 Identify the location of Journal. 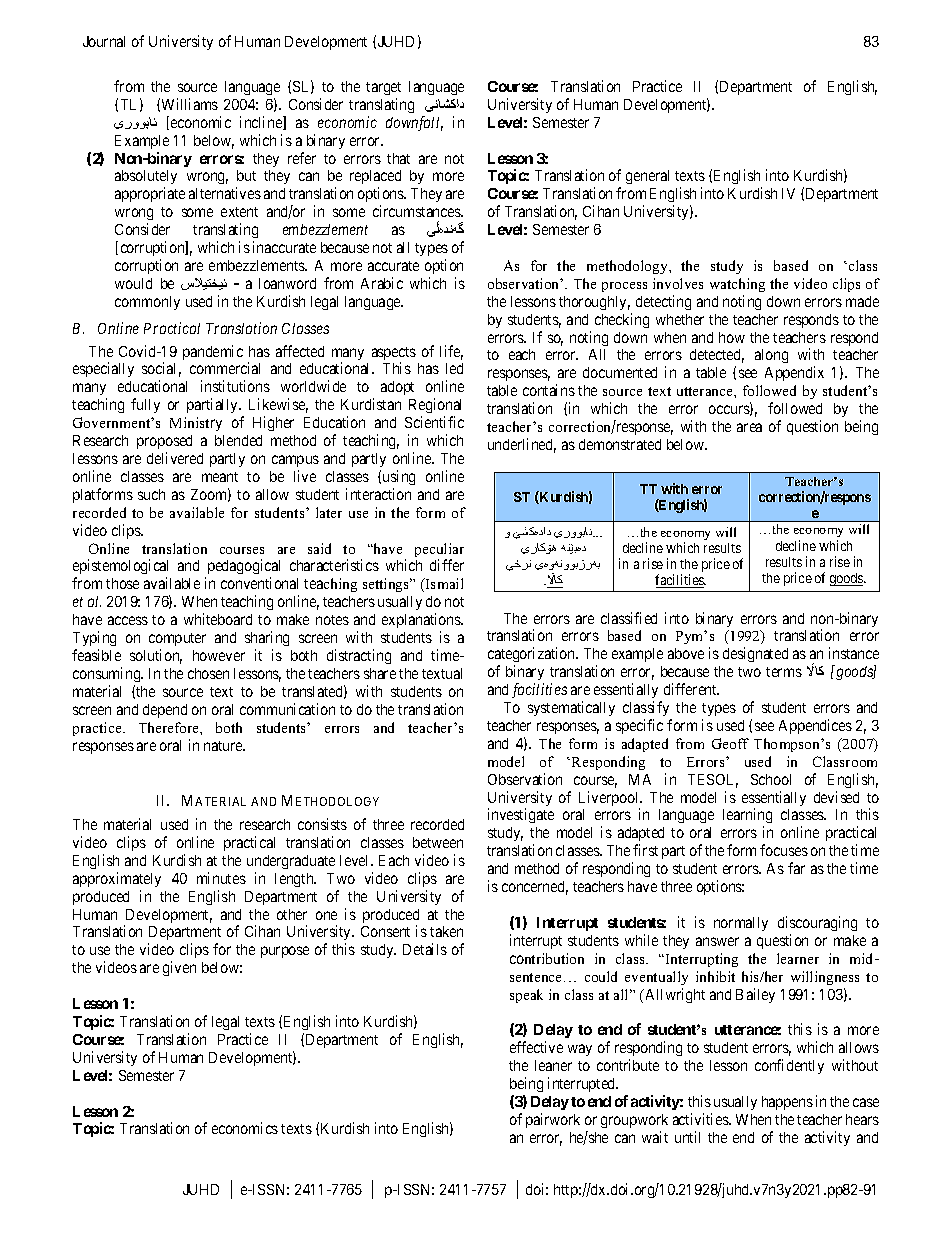
(104, 41).
